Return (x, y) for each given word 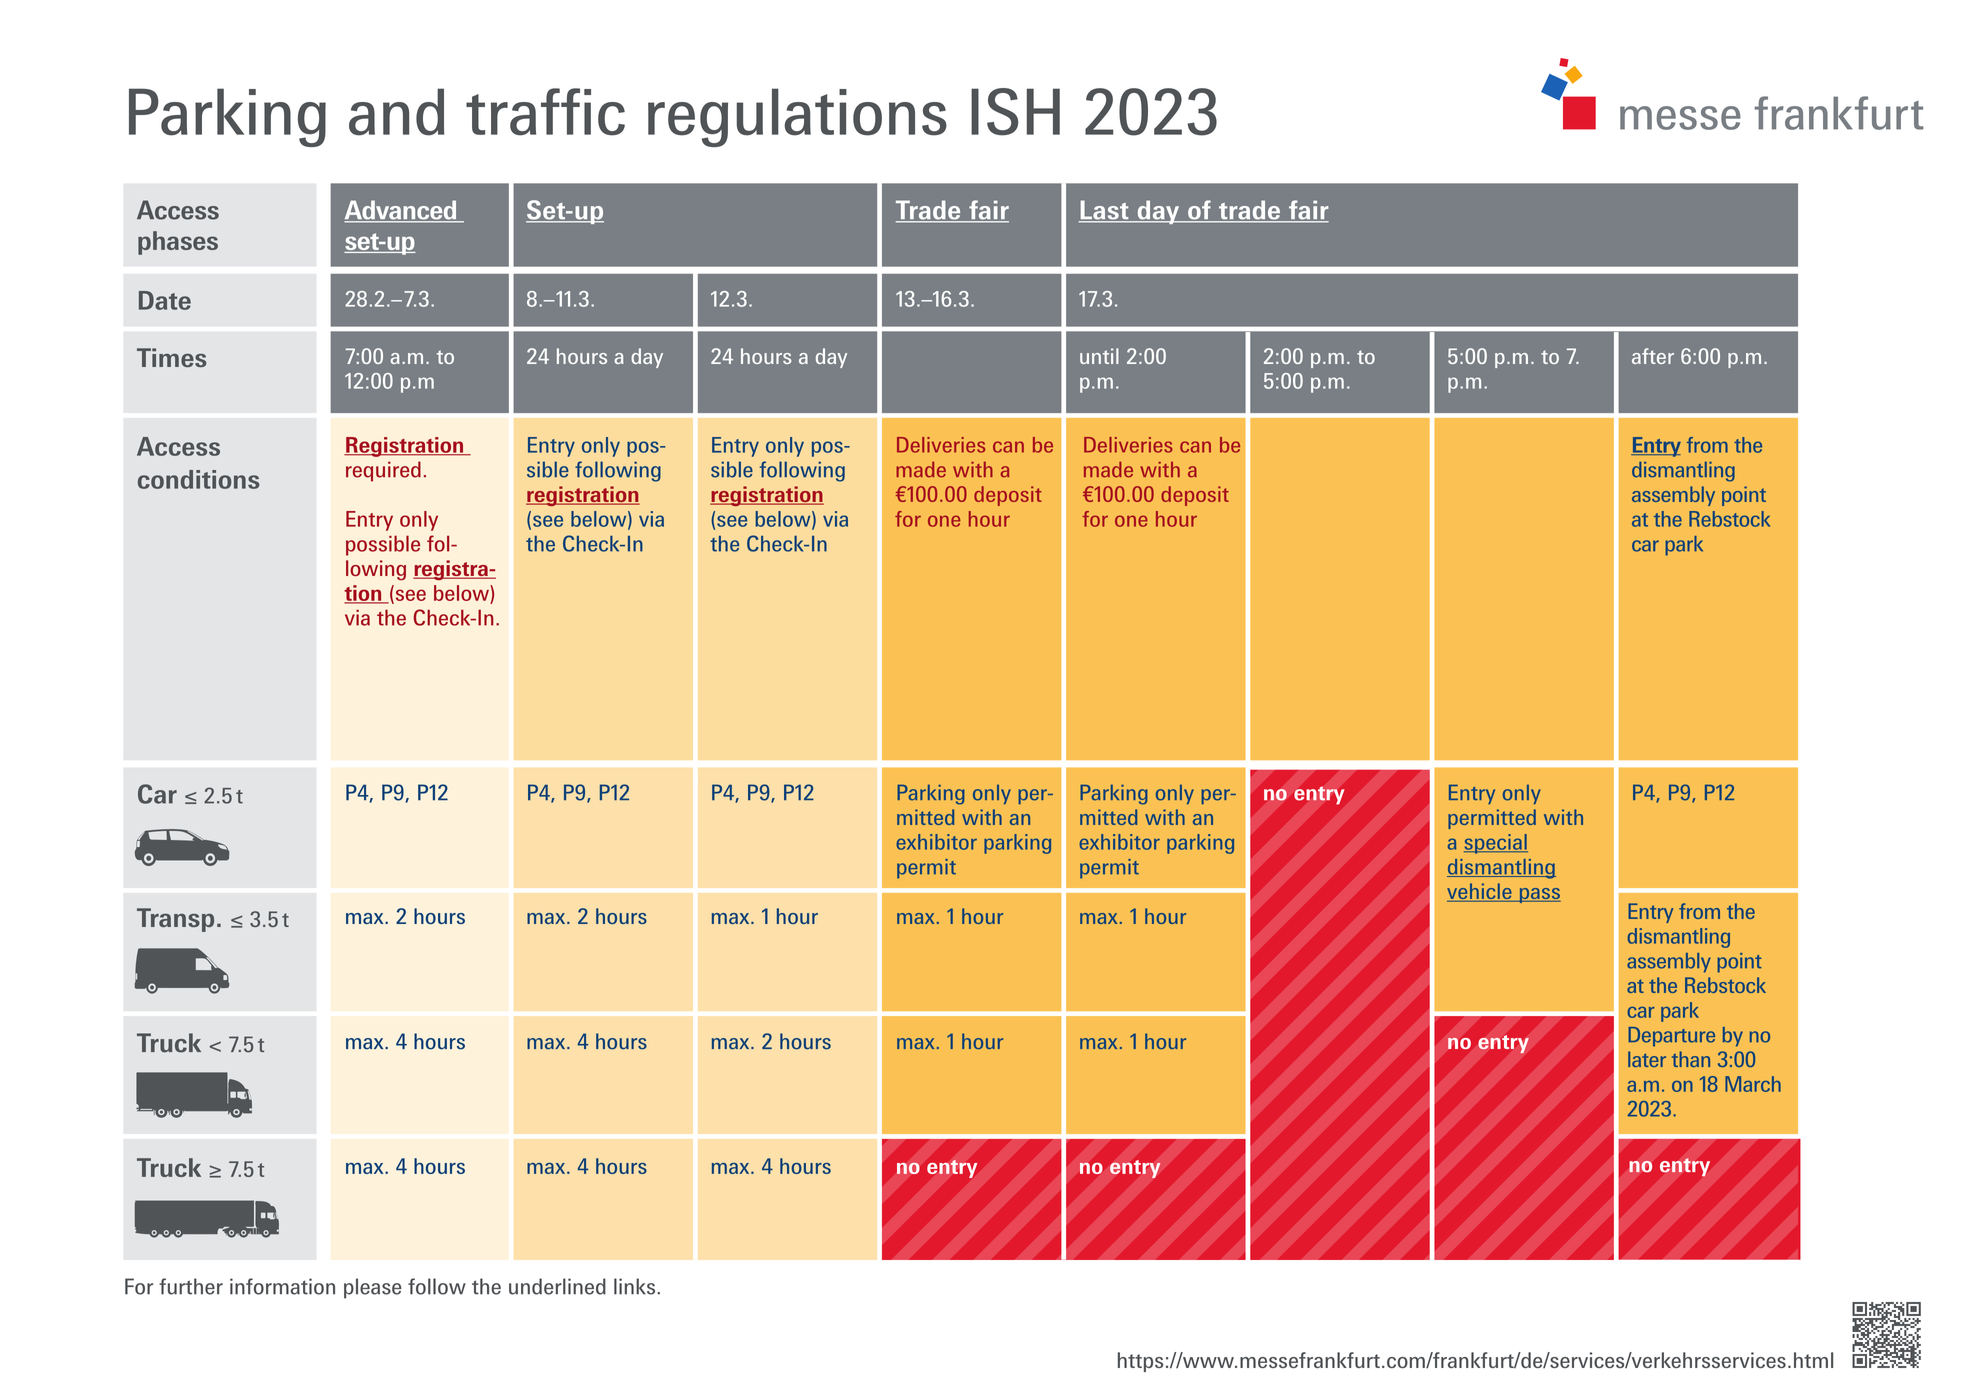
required (383, 471)
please (373, 1288)
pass (1539, 895)
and (397, 112)
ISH (1015, 112)
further (191, 1286)
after (1653, 356)
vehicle (1480, 892)
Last (1105, 211)
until (1099, 356)
